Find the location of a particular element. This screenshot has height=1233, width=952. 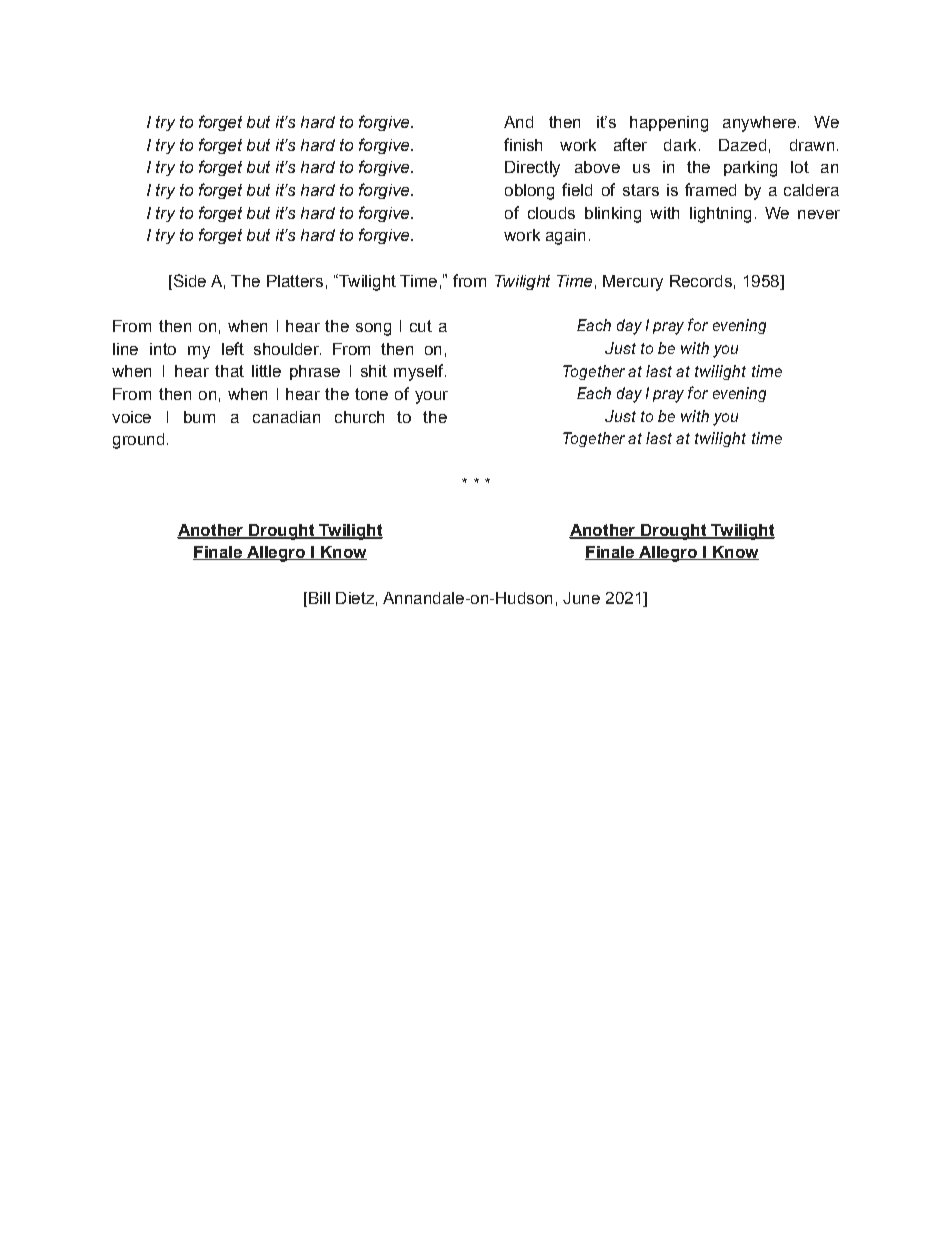

cut is located at coordinates (421, 326).
